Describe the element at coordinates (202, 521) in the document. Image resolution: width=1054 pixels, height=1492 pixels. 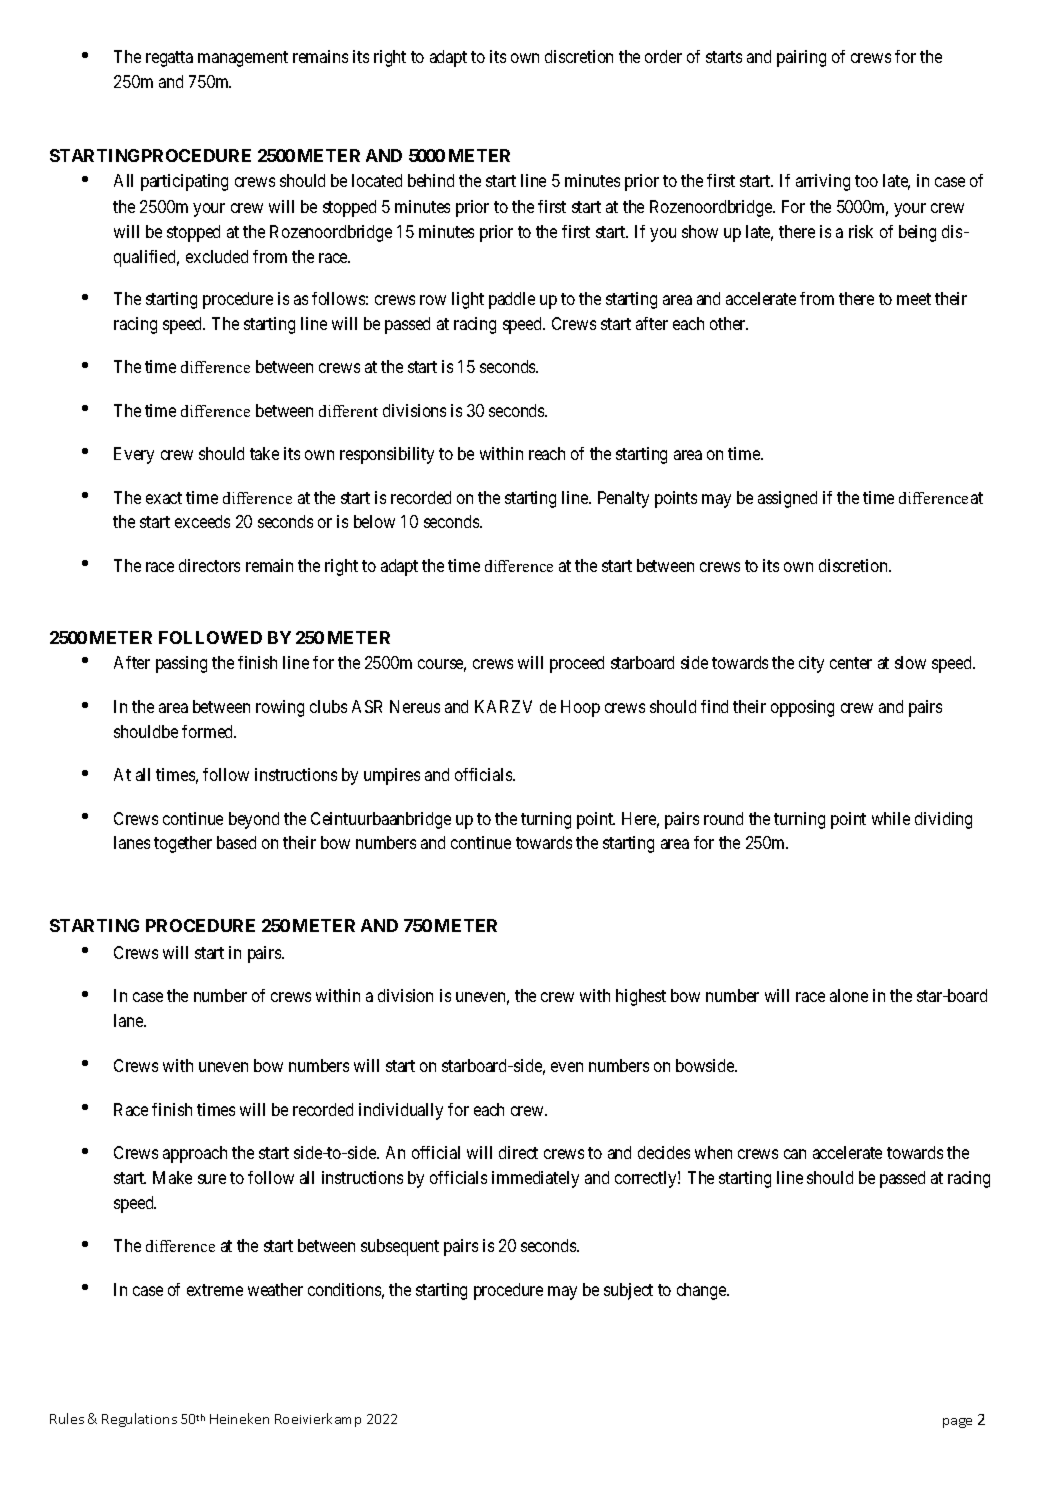
I see `exceeds` at that location.
